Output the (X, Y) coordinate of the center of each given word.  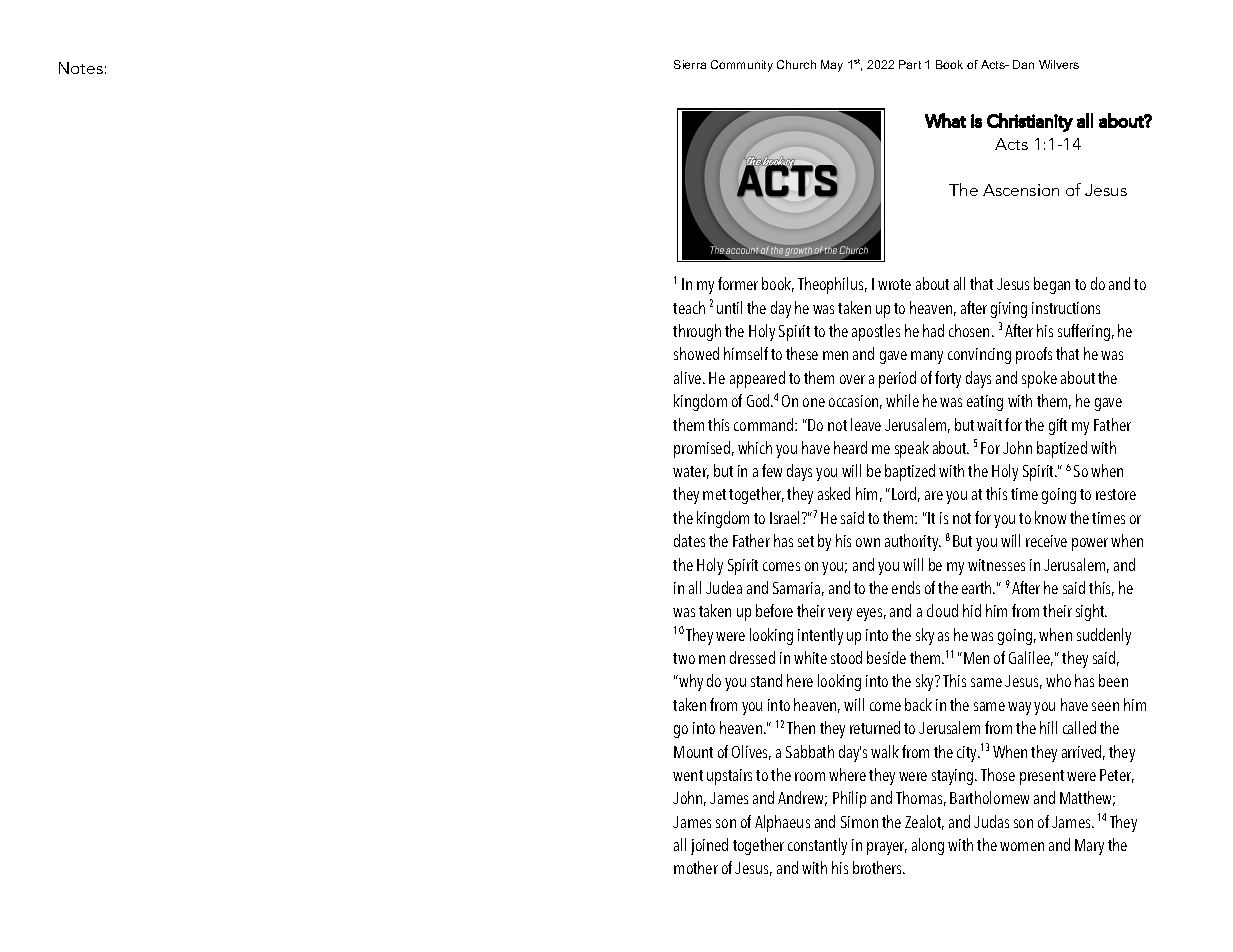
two (684, 658)
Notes (81, 68)
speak (912, 449)
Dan (1023, 64)
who (1058, 680)
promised (702, 449)
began (1052, 285)
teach (689, 307)
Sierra (690, 64)
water (691, 472)
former (738, 283)
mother (696, 867)
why (690, 682)
